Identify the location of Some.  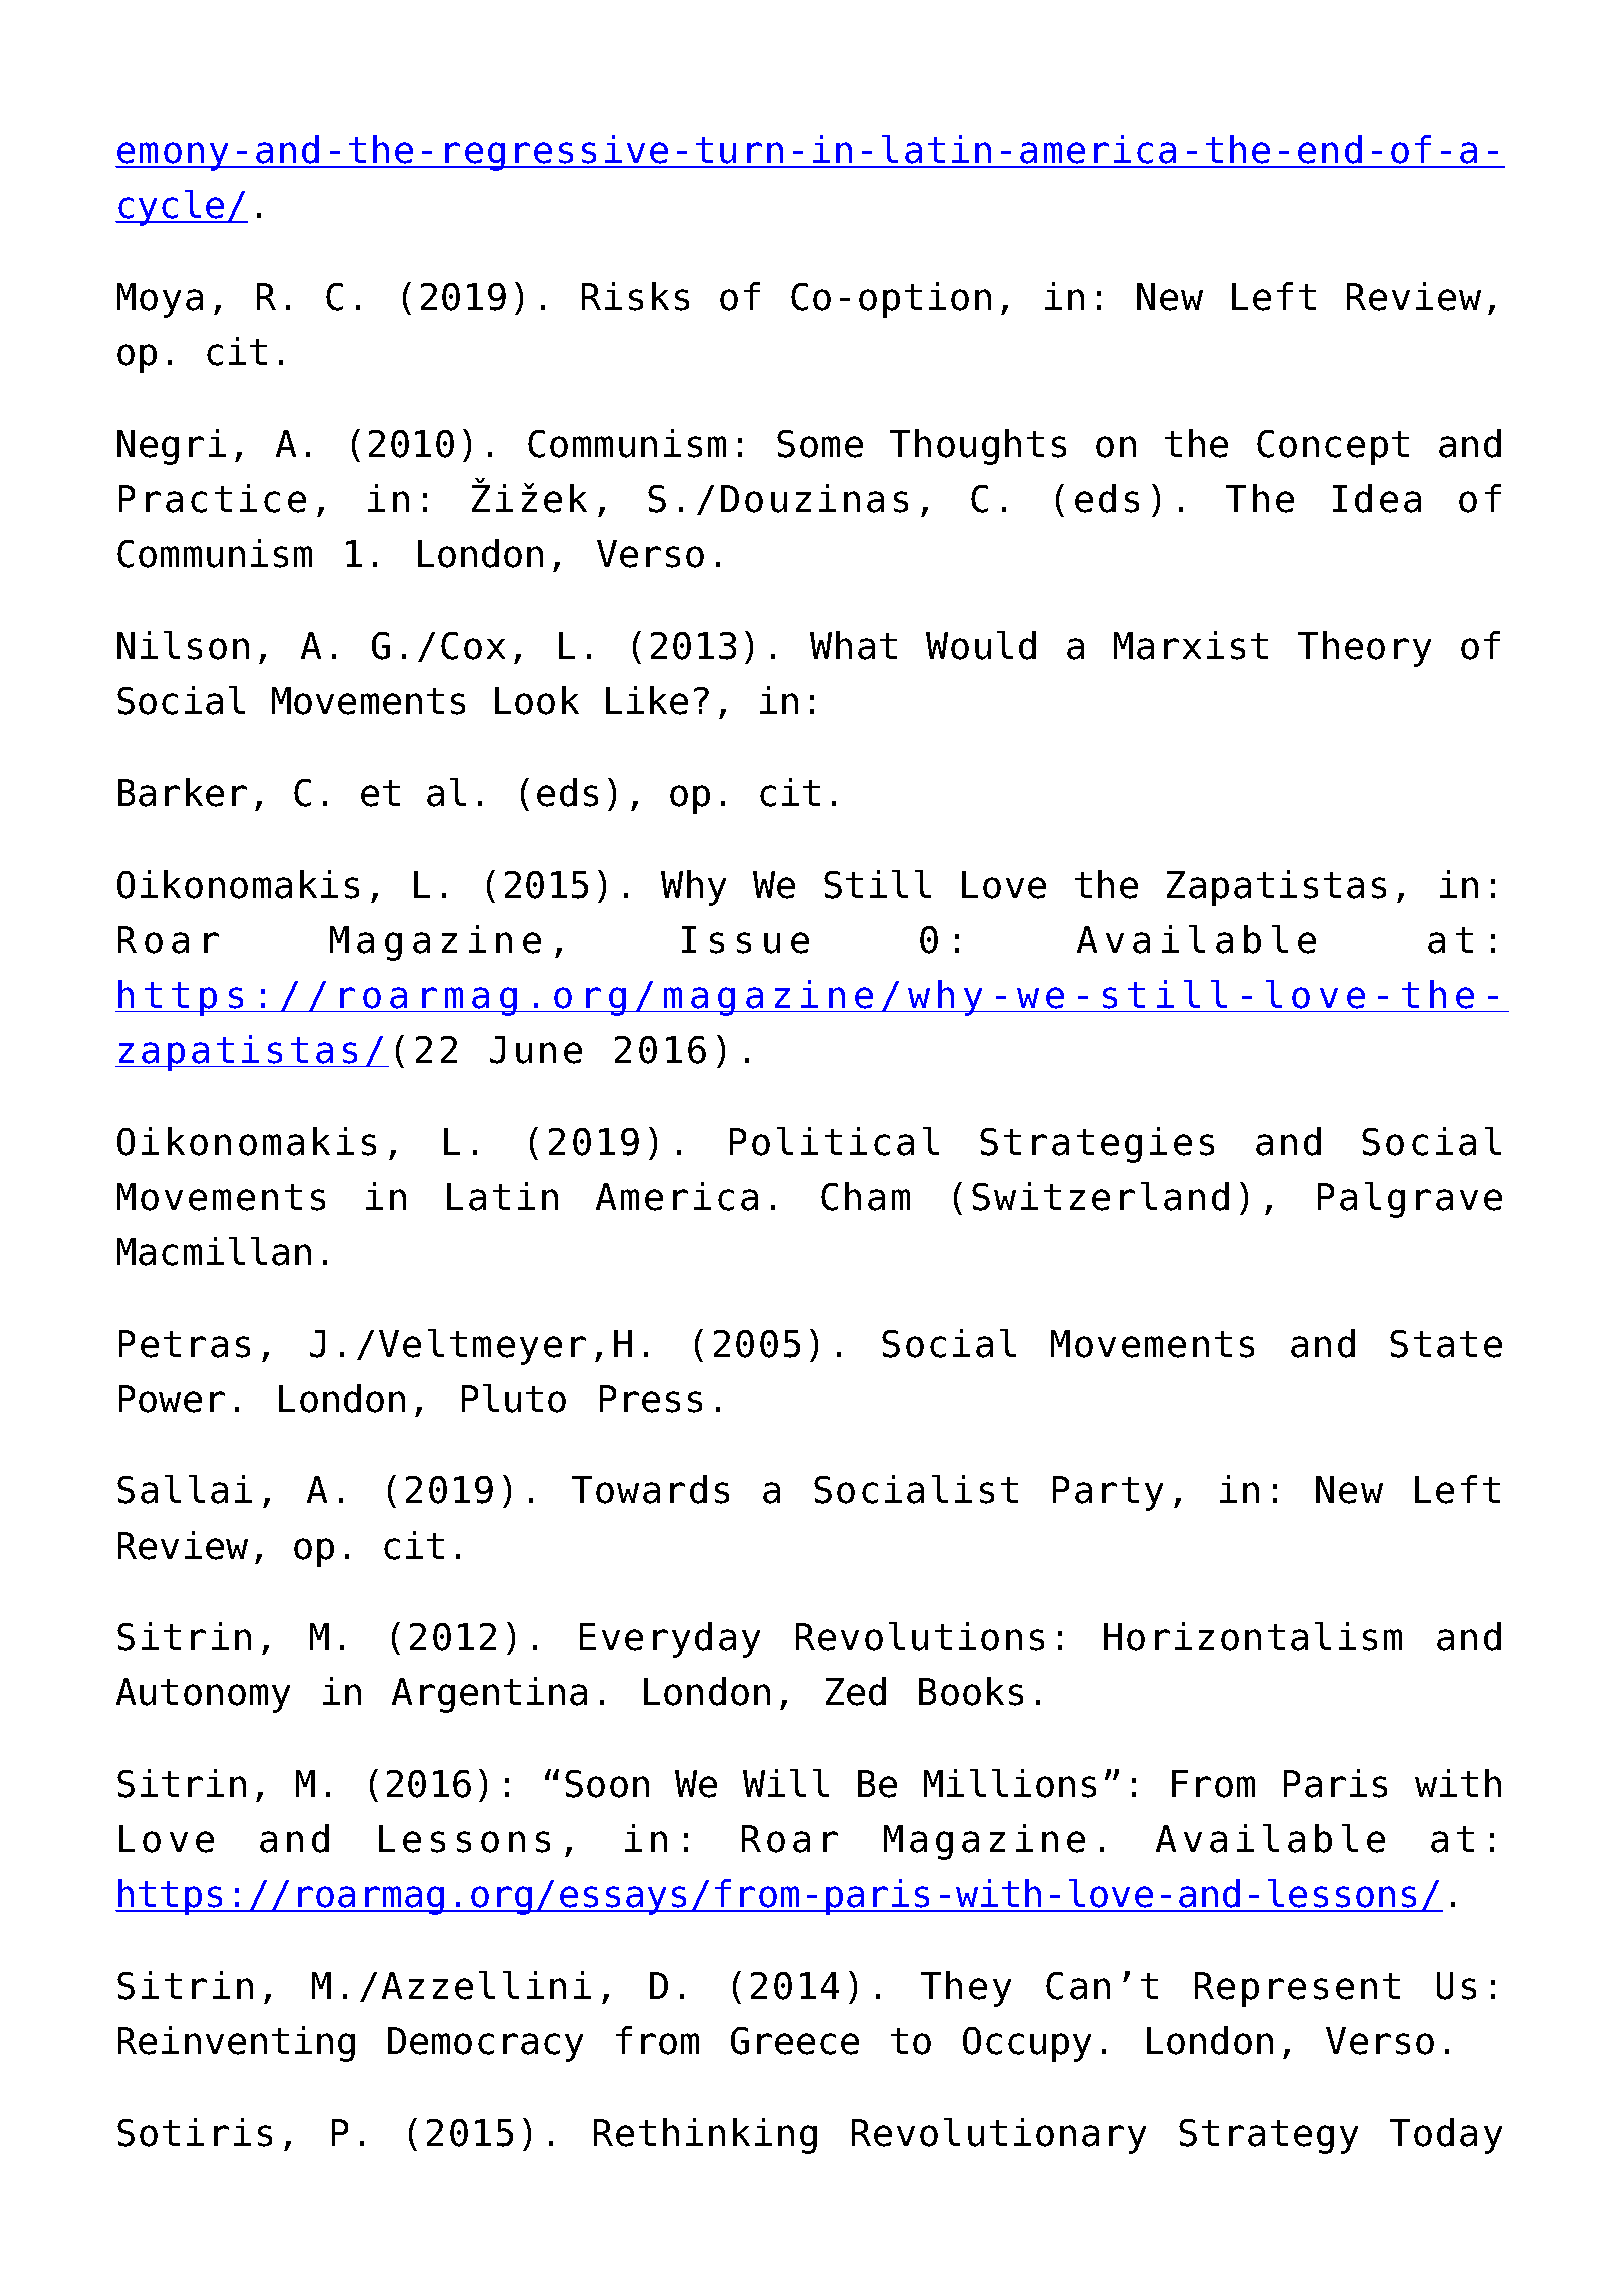
(820, 444).
